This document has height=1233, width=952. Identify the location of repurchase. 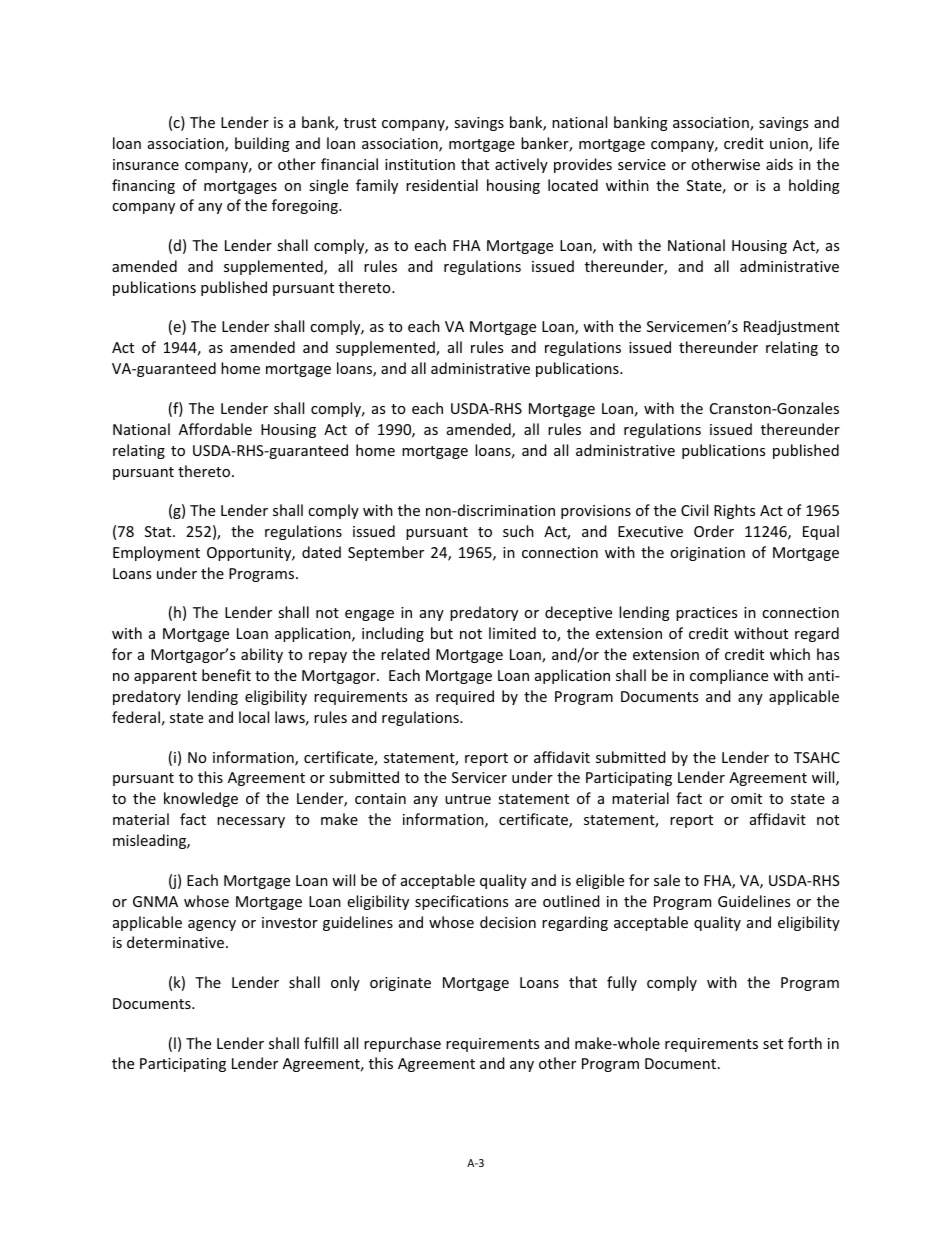
(402, 1044).
